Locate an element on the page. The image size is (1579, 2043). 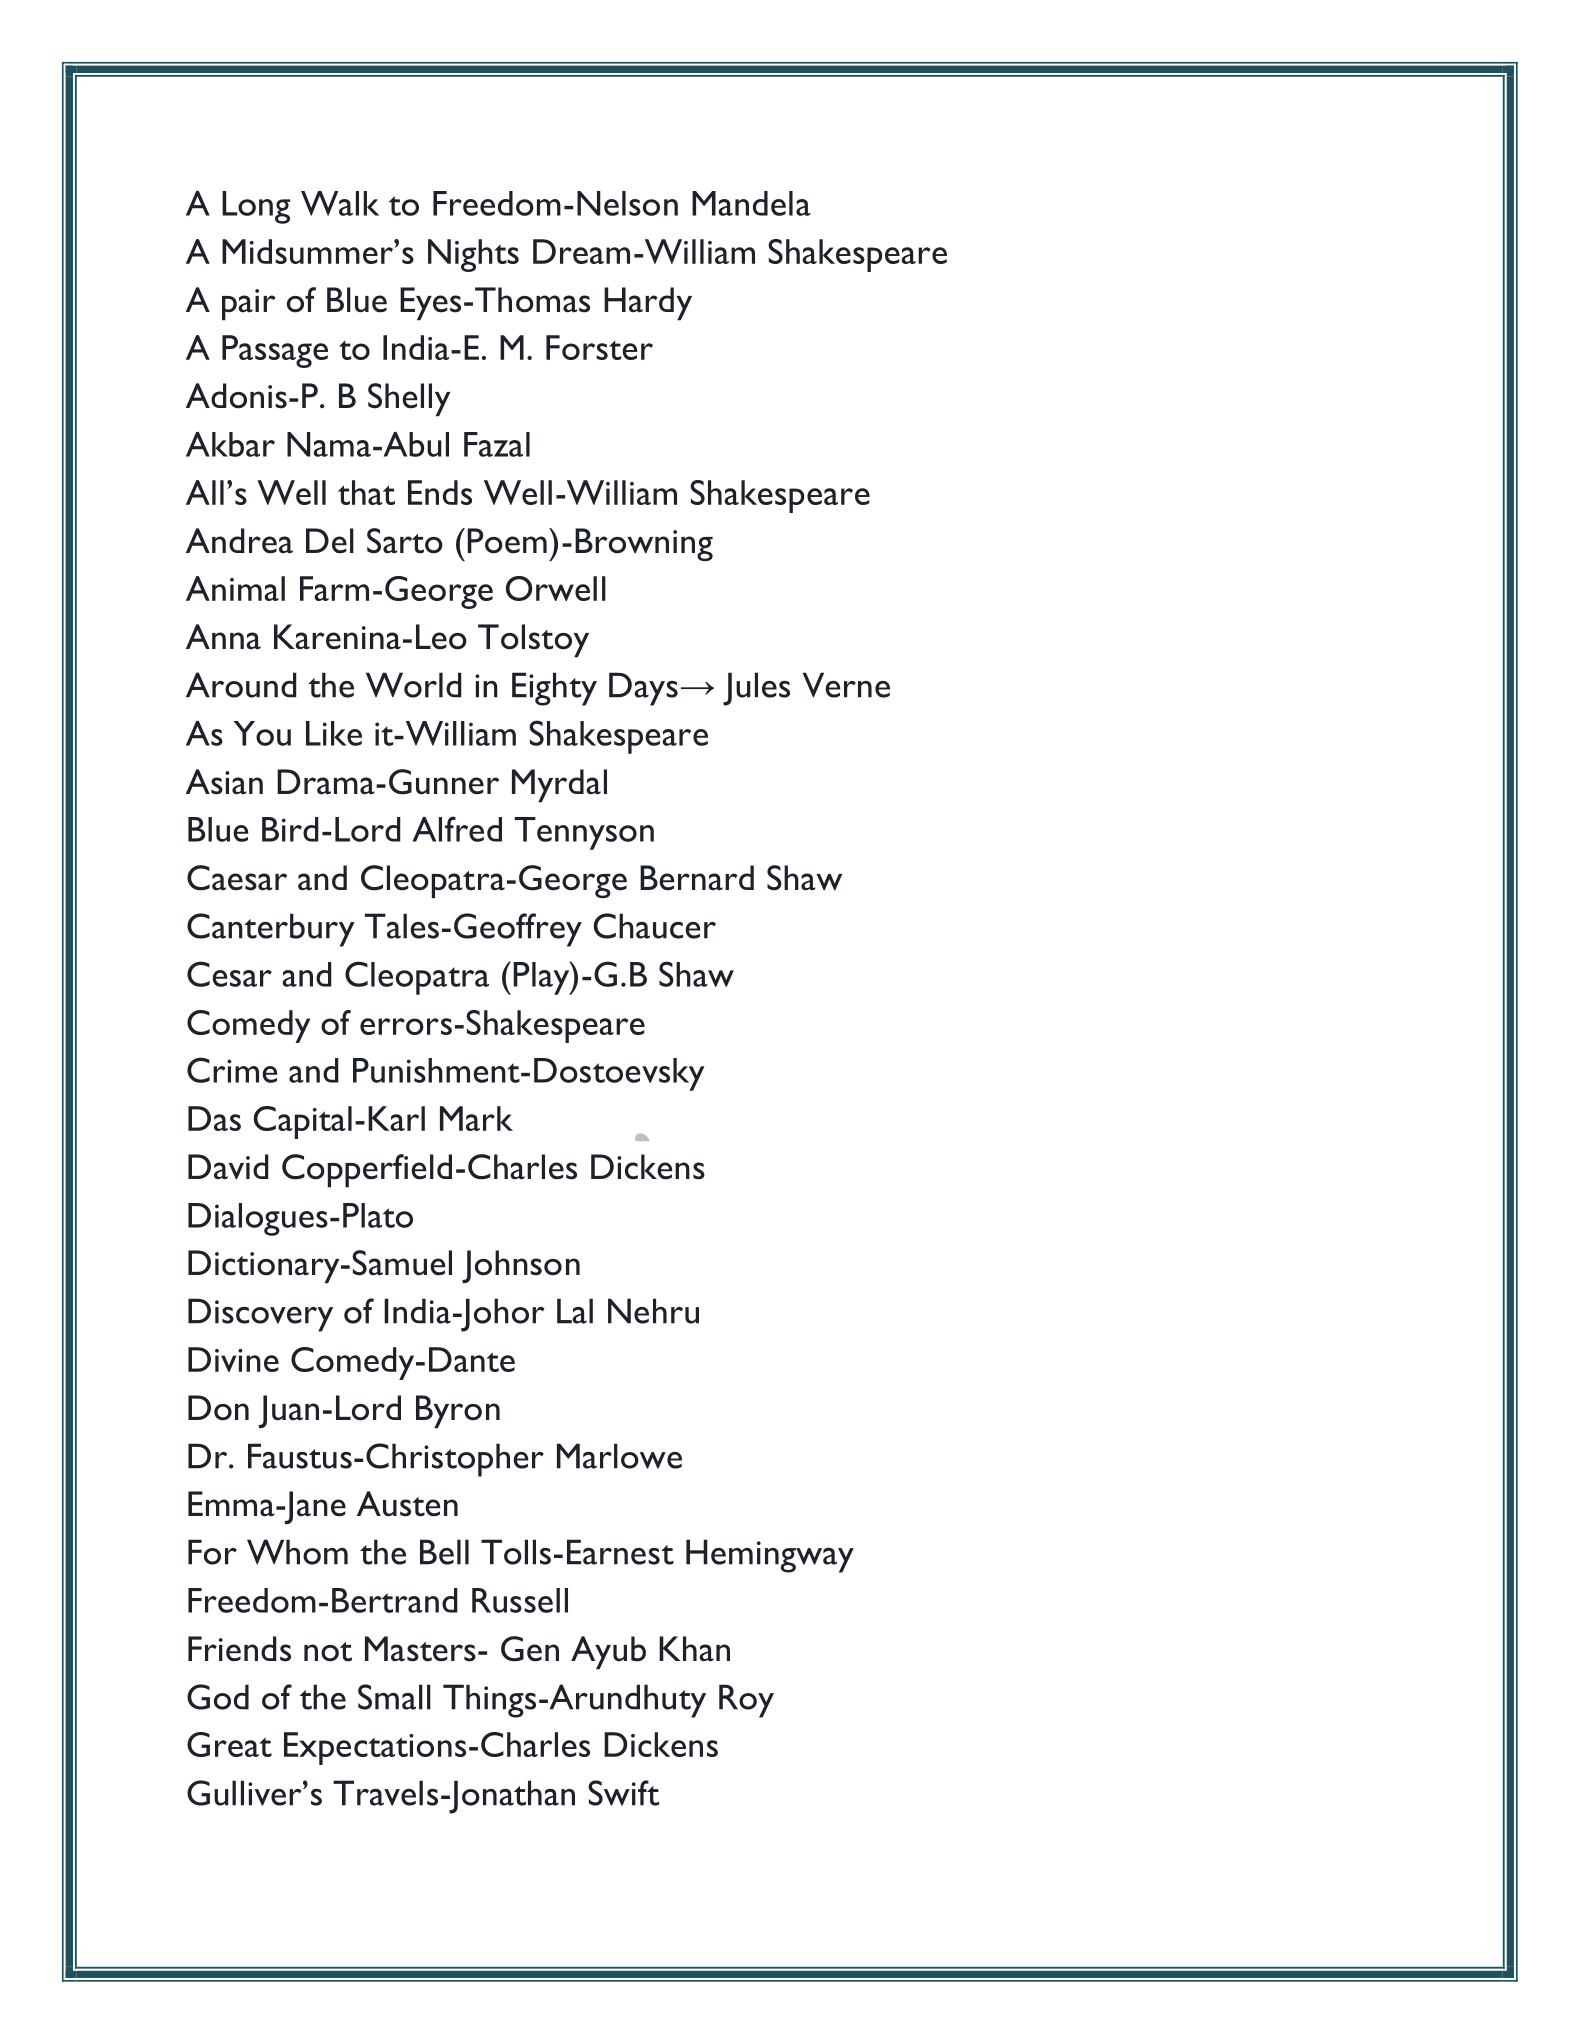
Nehru is located at coordinates (653, 1311).
